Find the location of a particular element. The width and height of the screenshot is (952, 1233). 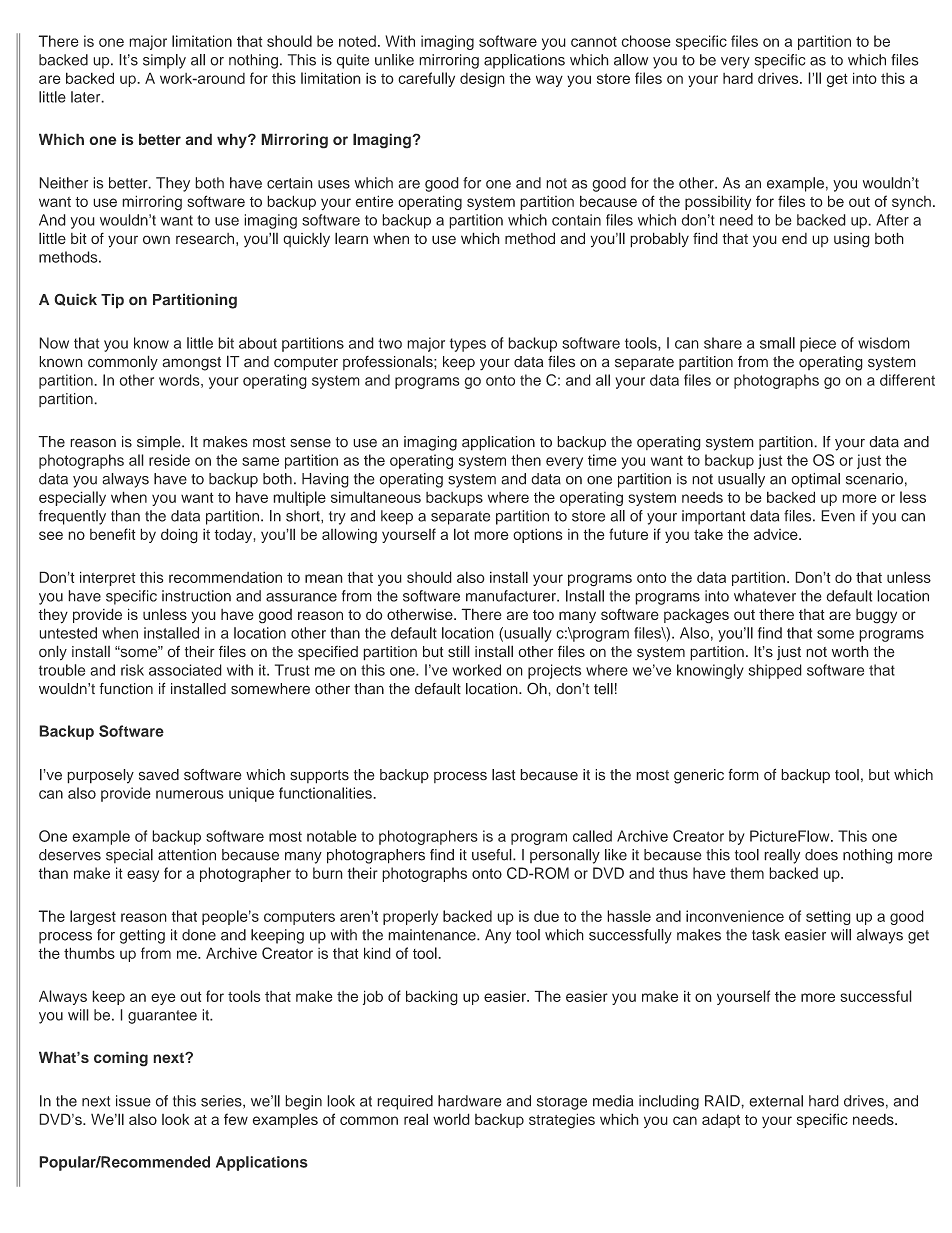

simple is located at coordinates (160, 443).
